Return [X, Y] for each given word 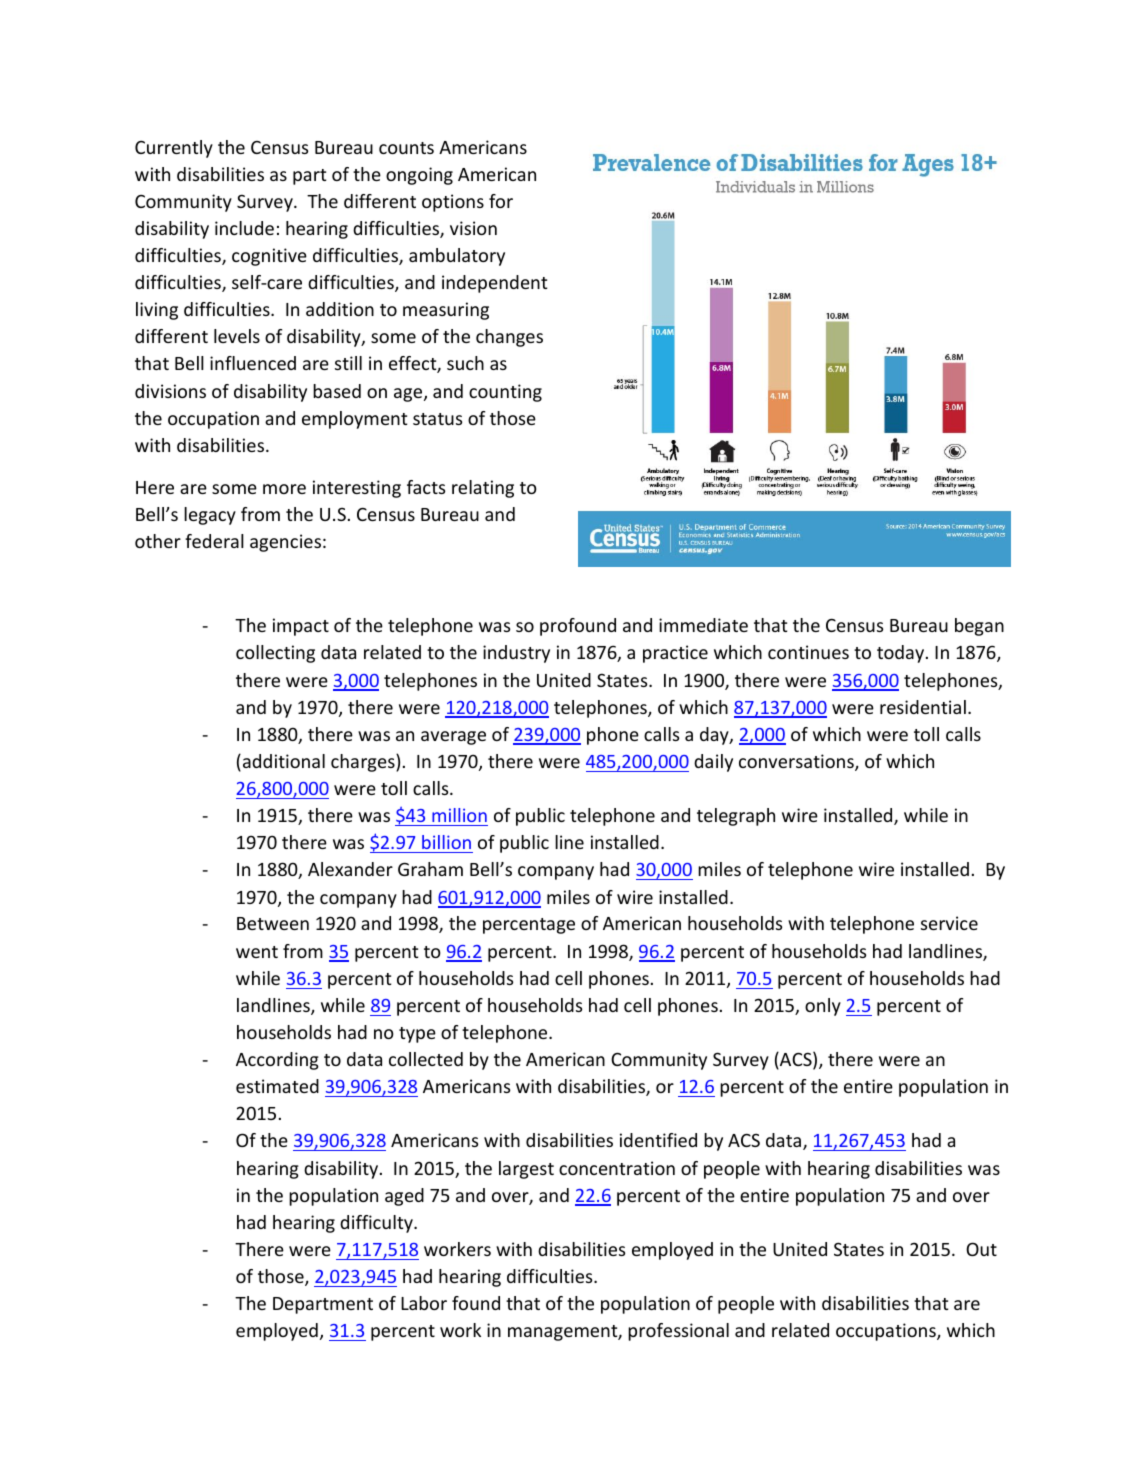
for [501, 201]
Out [981, 1249]
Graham [430, 869]
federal [214, 541]
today [902, 654]
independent [494, 284]
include [244, 228]
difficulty [377, 1224]
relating [483, 489]
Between [273, 923]
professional [678, 1332]
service [949, 923]
